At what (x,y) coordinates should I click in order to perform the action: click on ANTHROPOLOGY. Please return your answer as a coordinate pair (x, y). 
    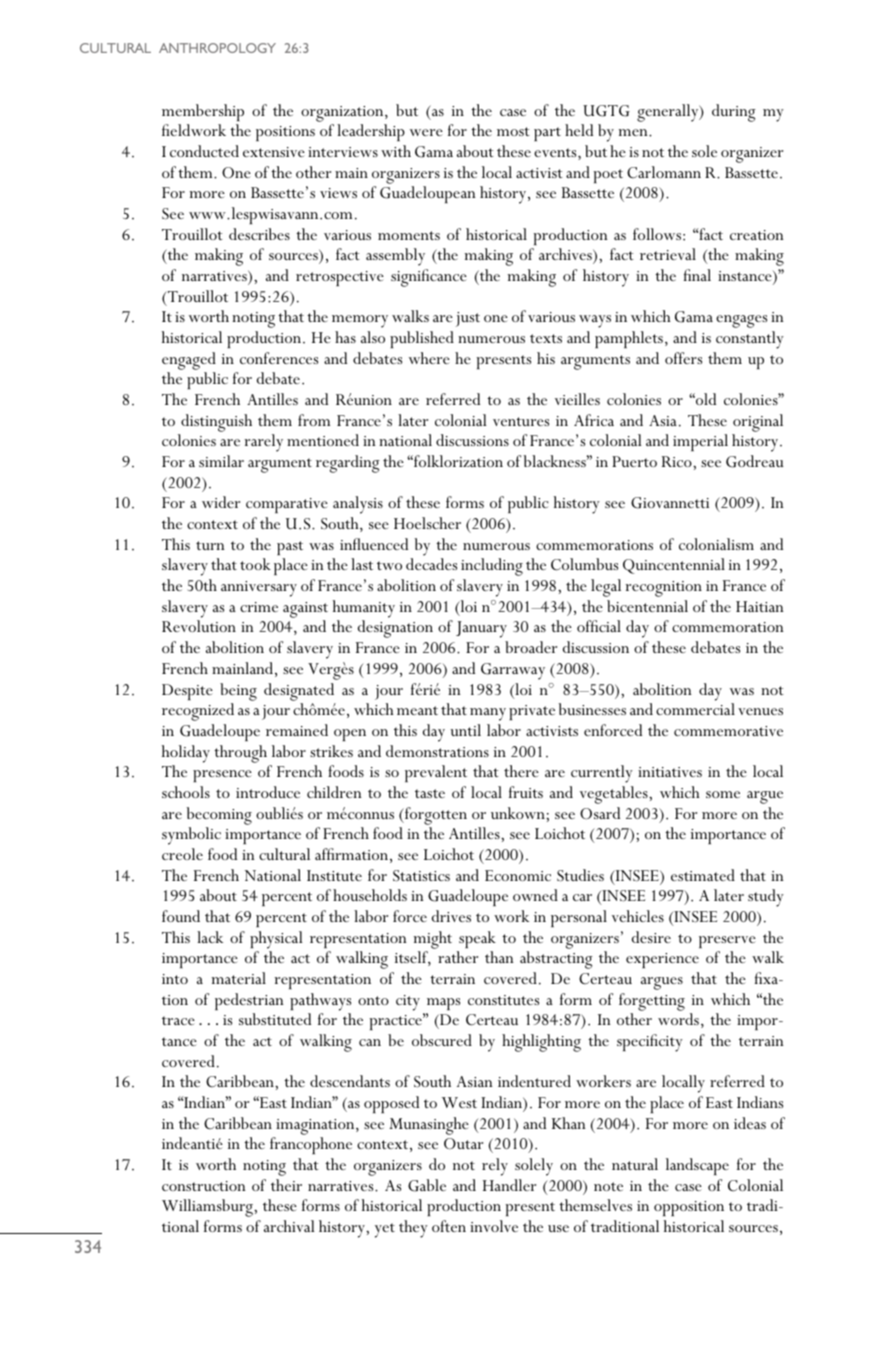
    Looking at the image, I should click on (217, 48).
